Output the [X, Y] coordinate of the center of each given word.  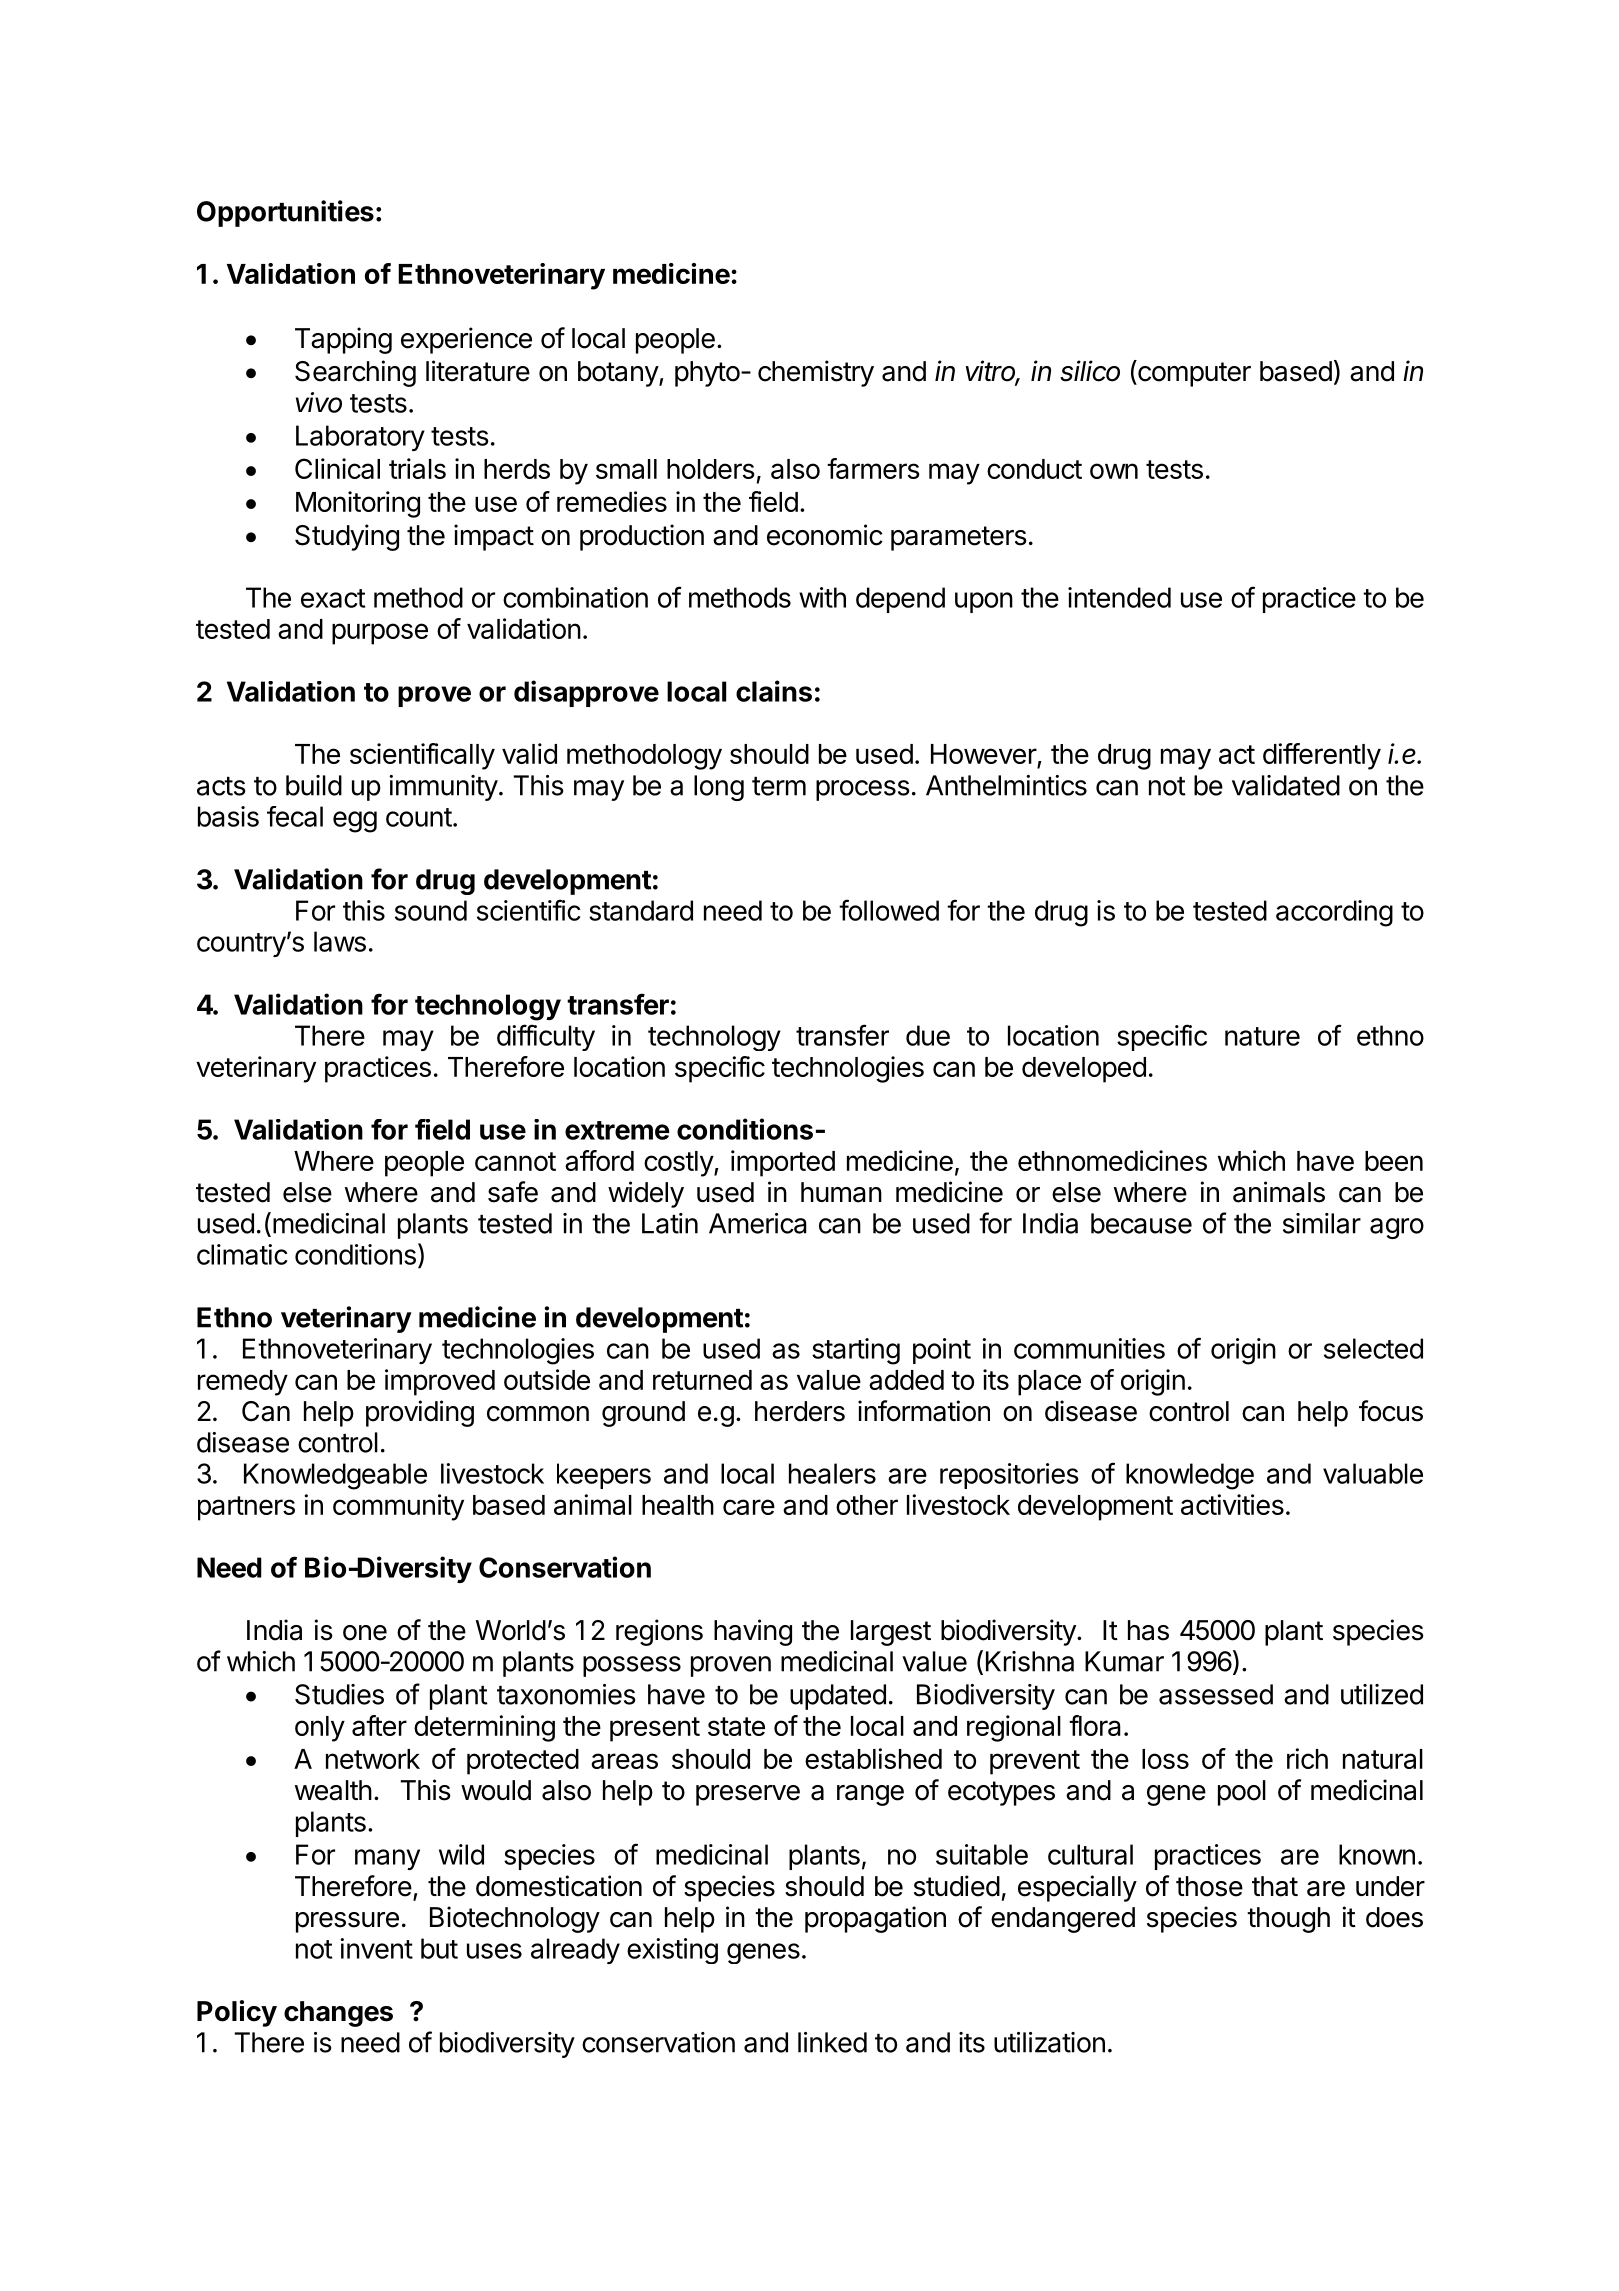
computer [1193, 373]
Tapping [343, 340]
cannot [515, 1161]
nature [1262, 1036]
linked [832, 2042]
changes [338, 2014]
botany [619, 374]
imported [783, 1163]
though [1288, 1920]
